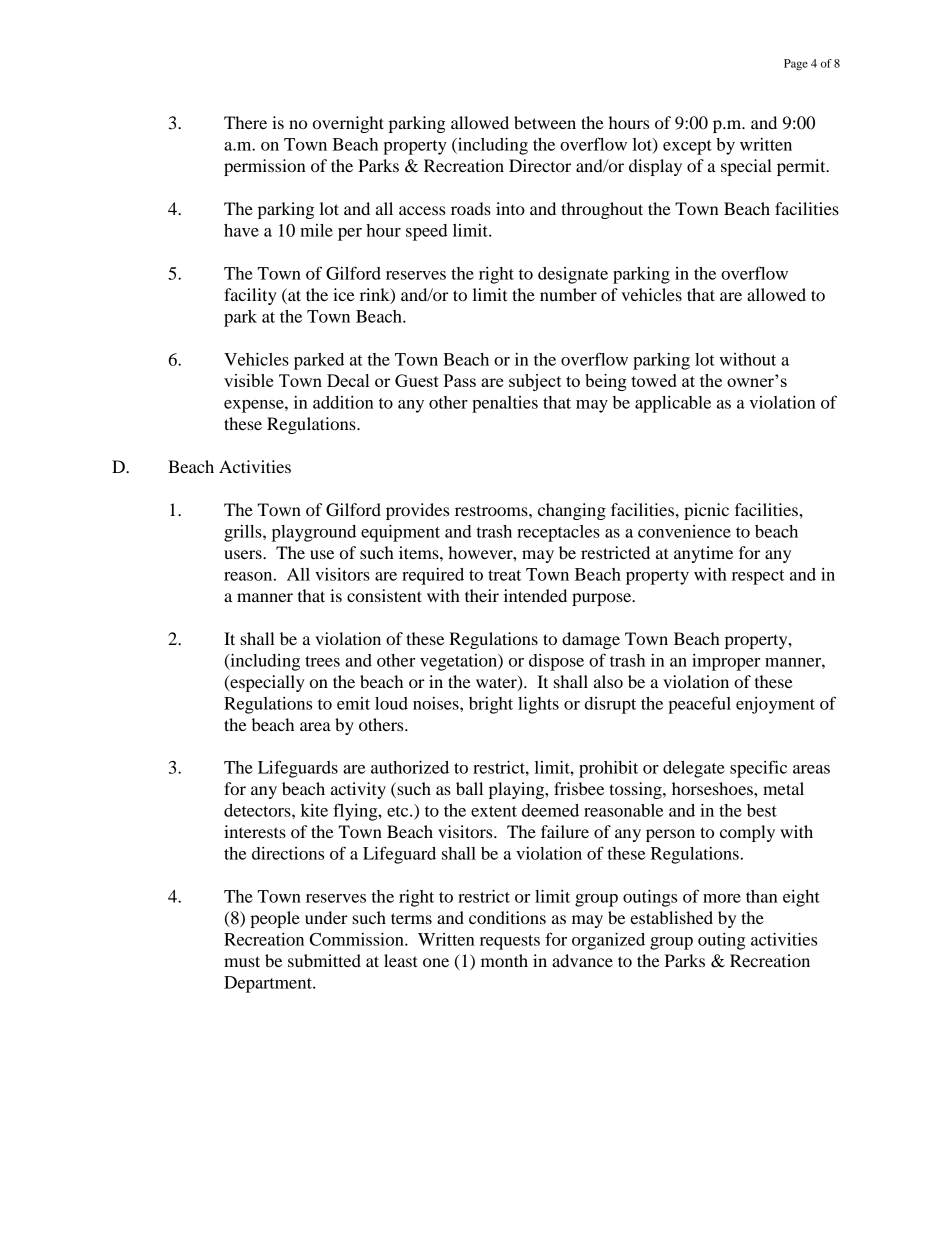  I want to click on emit, so click(353, 703).
